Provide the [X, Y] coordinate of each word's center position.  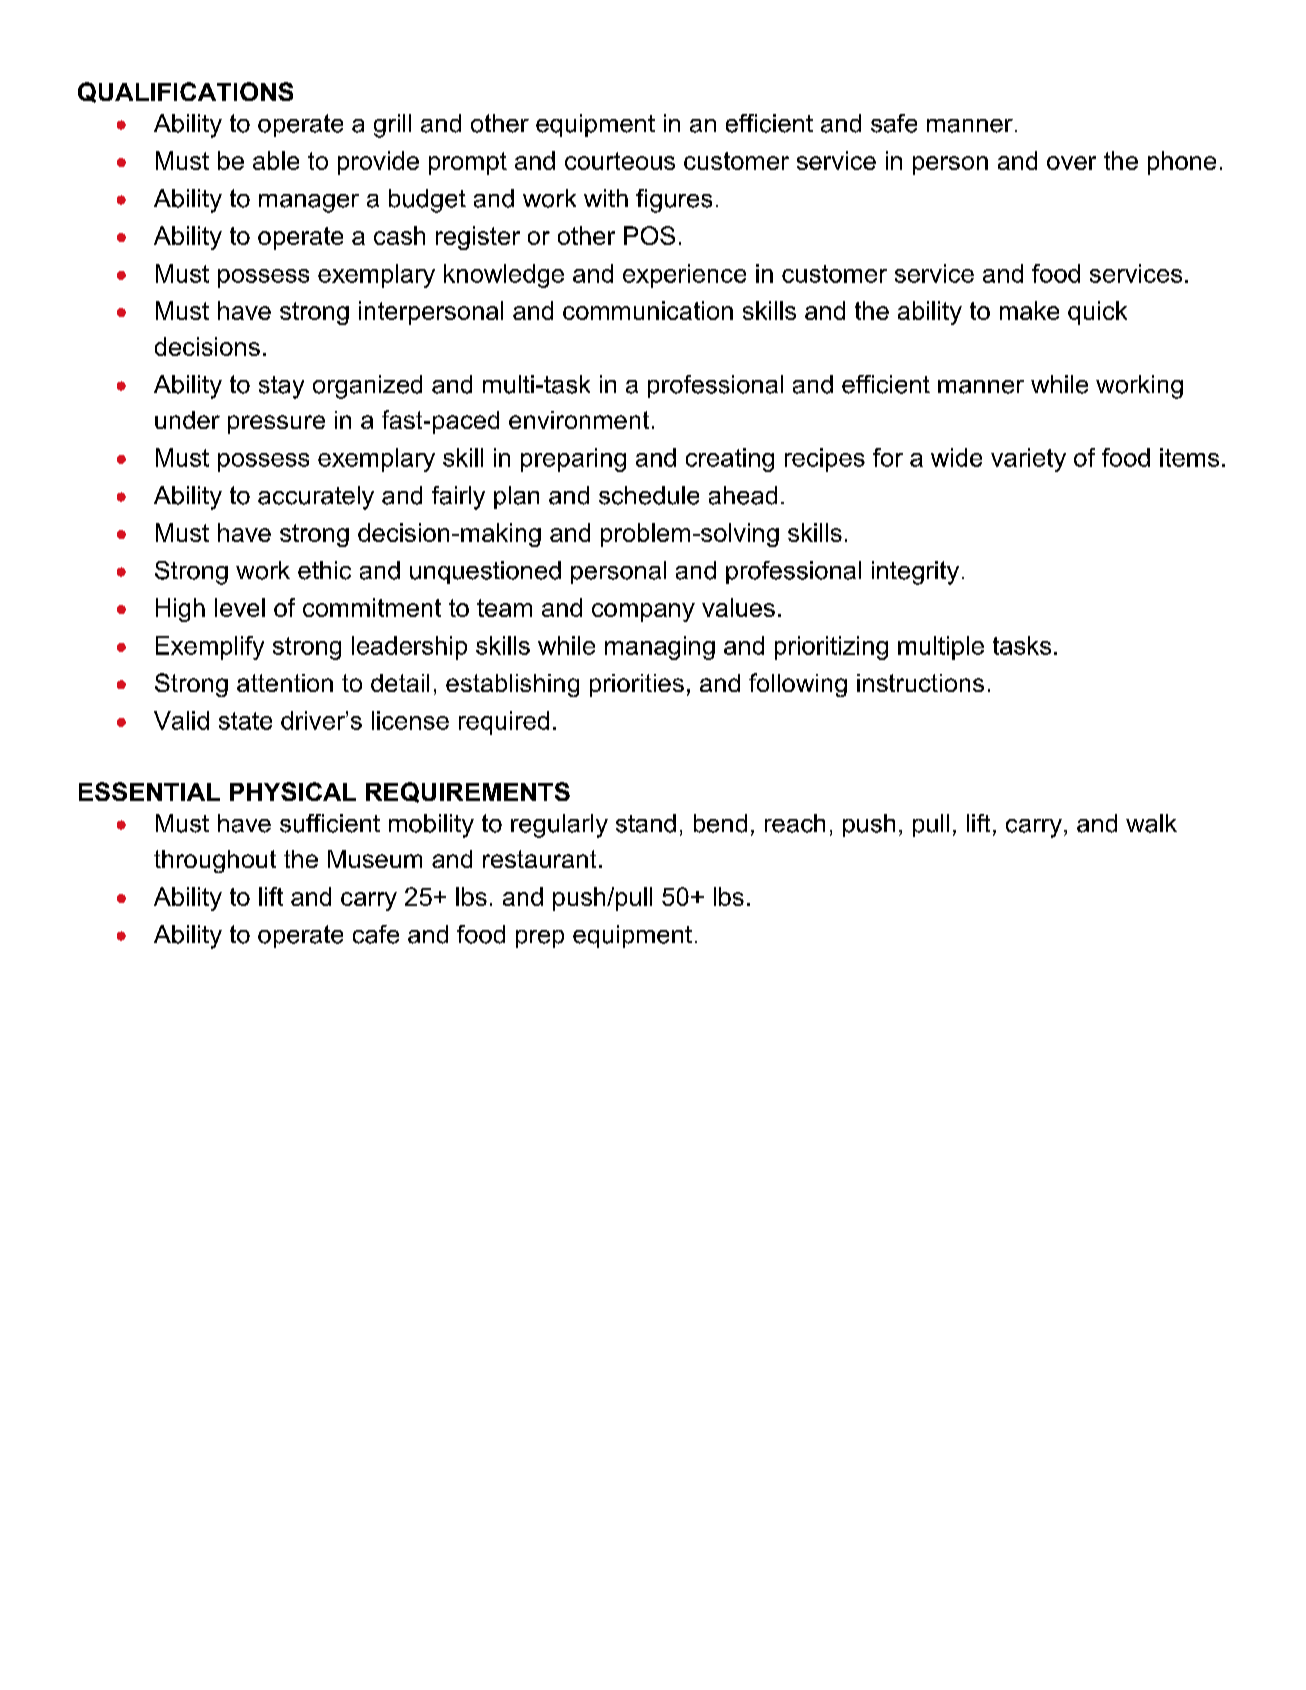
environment [579, 420]
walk [1151, 823]
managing [660, 648]
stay [281, 387]
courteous [620, 161]
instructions [920, 683]
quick [1097, 313]
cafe [376, 934]
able [276, 160]
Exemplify [210, 648]
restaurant [539, 859]
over [1071, 163]
